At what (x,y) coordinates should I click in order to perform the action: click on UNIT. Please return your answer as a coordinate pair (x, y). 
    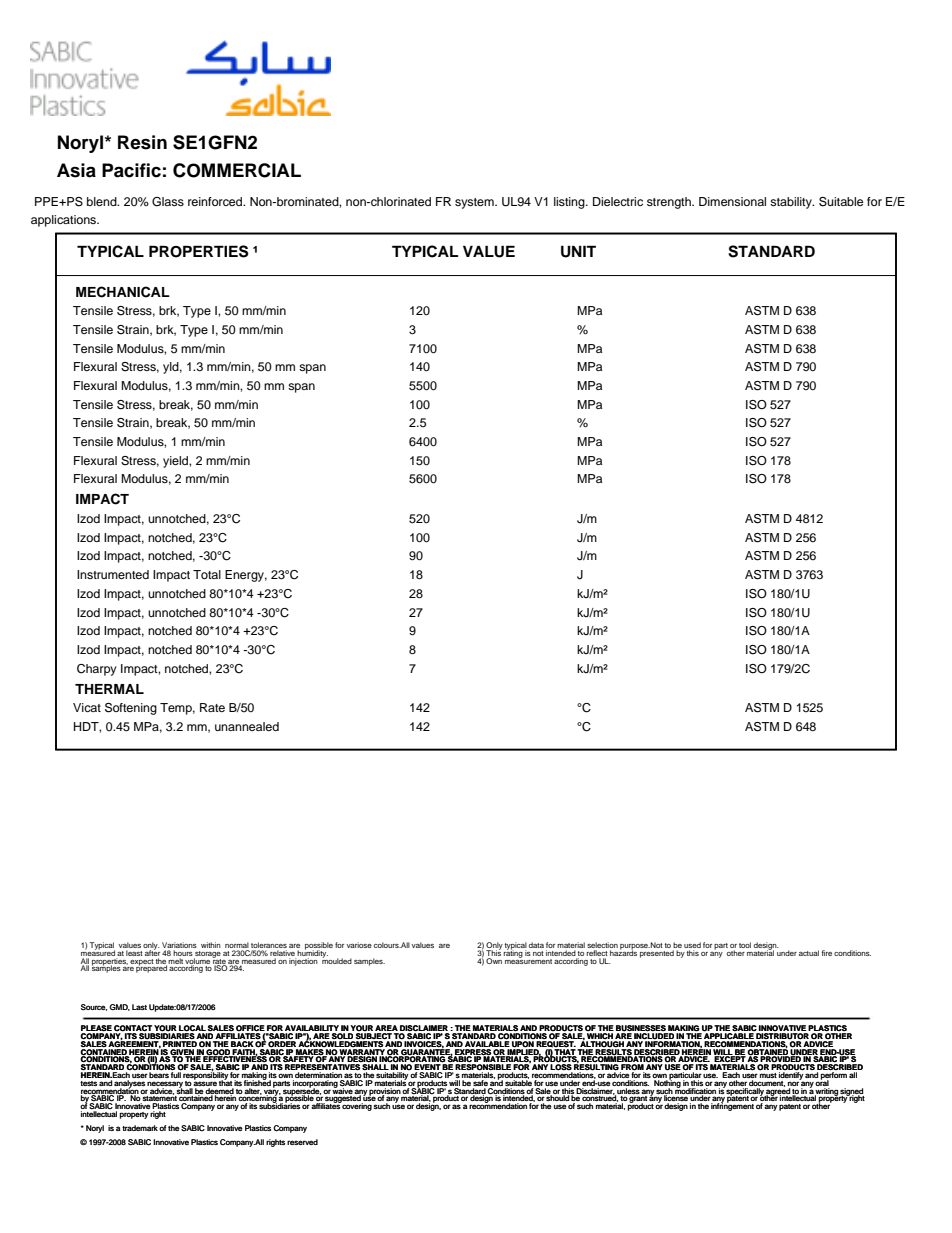
    Looking at the image, I should click on (578, 251).
